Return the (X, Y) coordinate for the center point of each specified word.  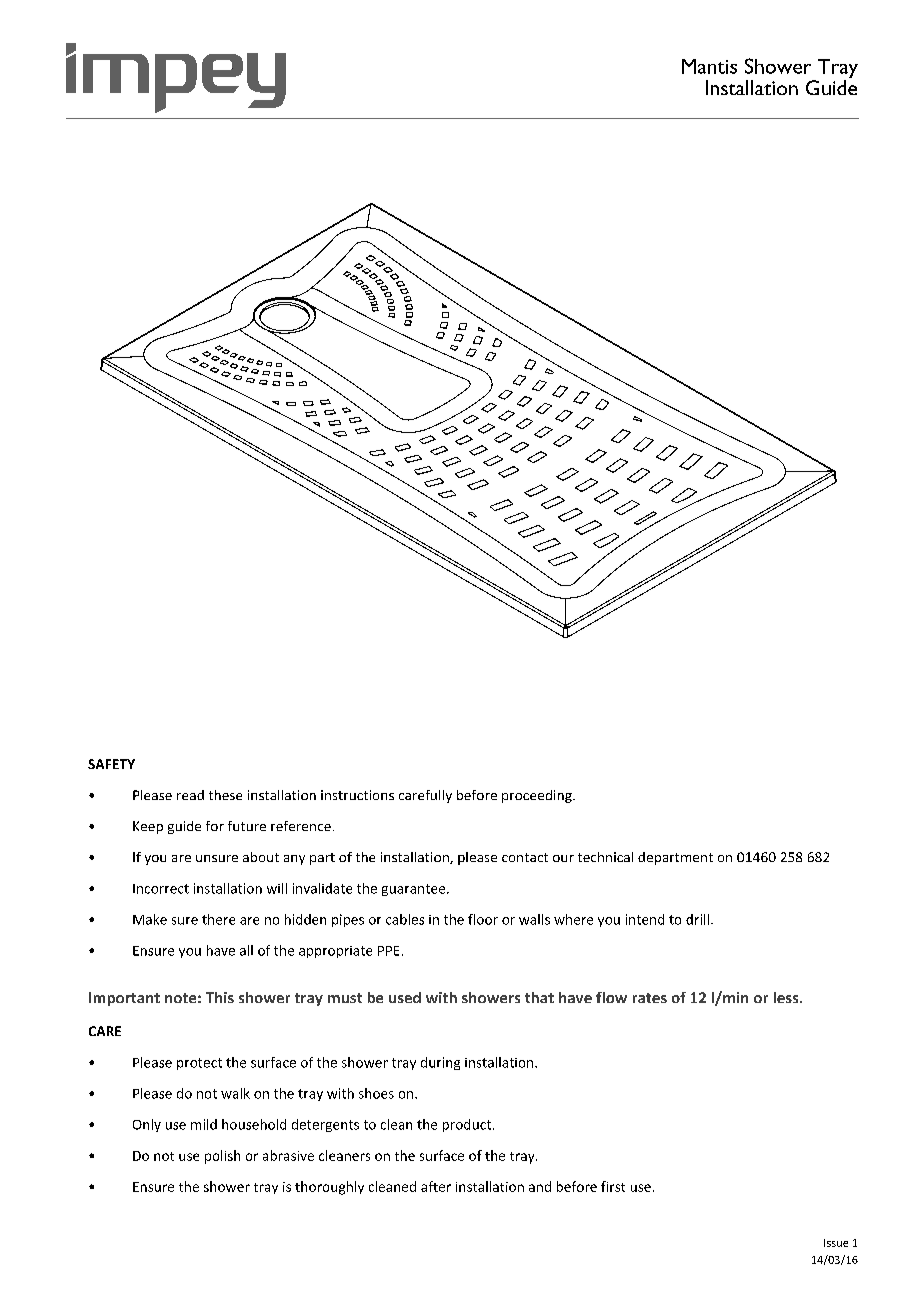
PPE (388, 951)
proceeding (538, 796)
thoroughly (329, 1188)
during (440, 1063)
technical (605, 857)
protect (199, 1064)
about (261, 857)
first (613, 1186)
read (190, 795)
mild (204, 1124)
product (467, 1125)
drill (697, 919)
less (787, 997)
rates (650, 998)
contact (525, 857)
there (218, 919)
